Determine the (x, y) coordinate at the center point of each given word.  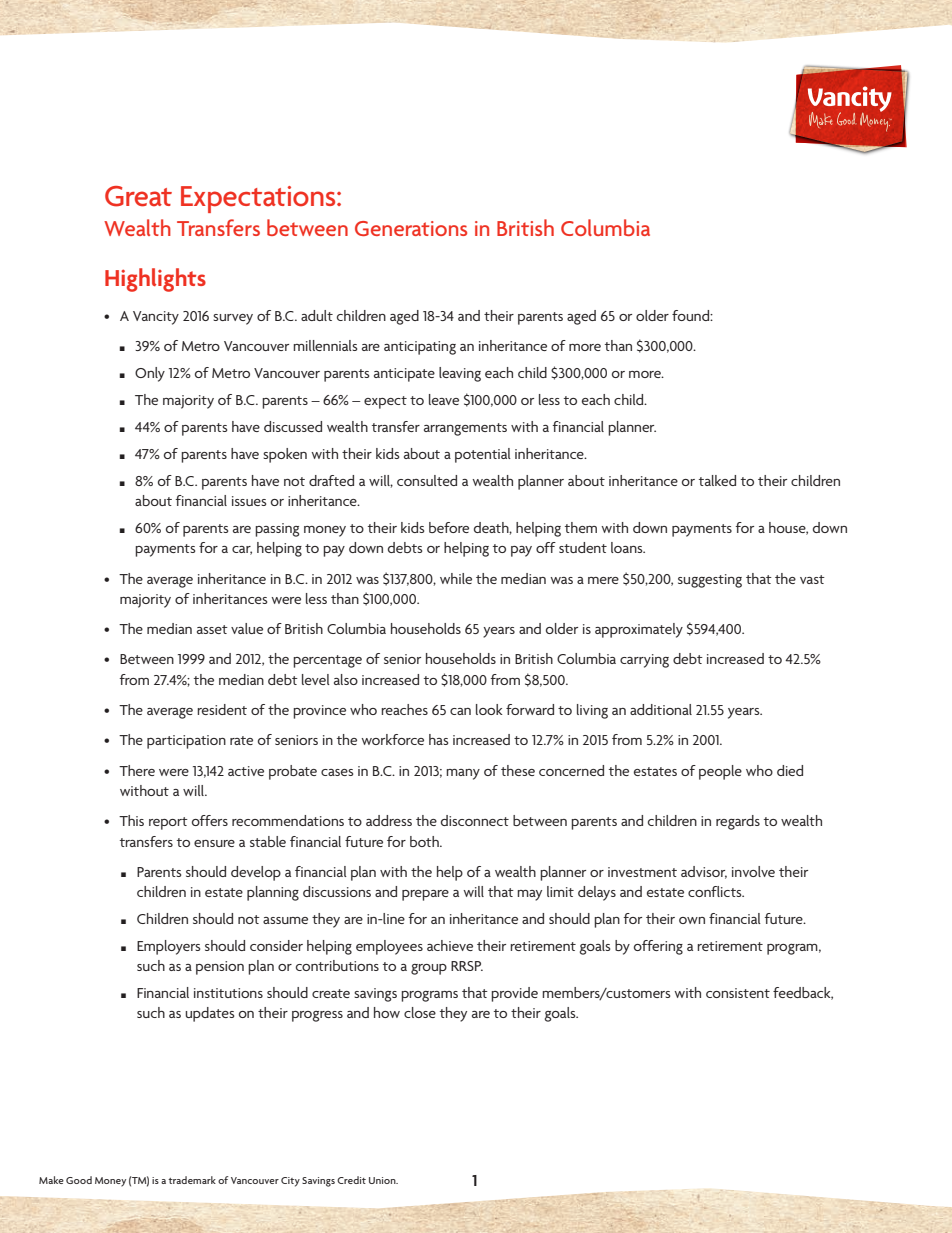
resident (222, 709)
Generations (411, 228)
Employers (168, 947)
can (460, 711)
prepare (425, 895)
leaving (460, 374)
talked (717, 480)
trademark (192, 1180)
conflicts (716, 891)
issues (249, 501)
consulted (427, 480)
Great (138, 196)
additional (661, 709)
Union (383, 1180)
